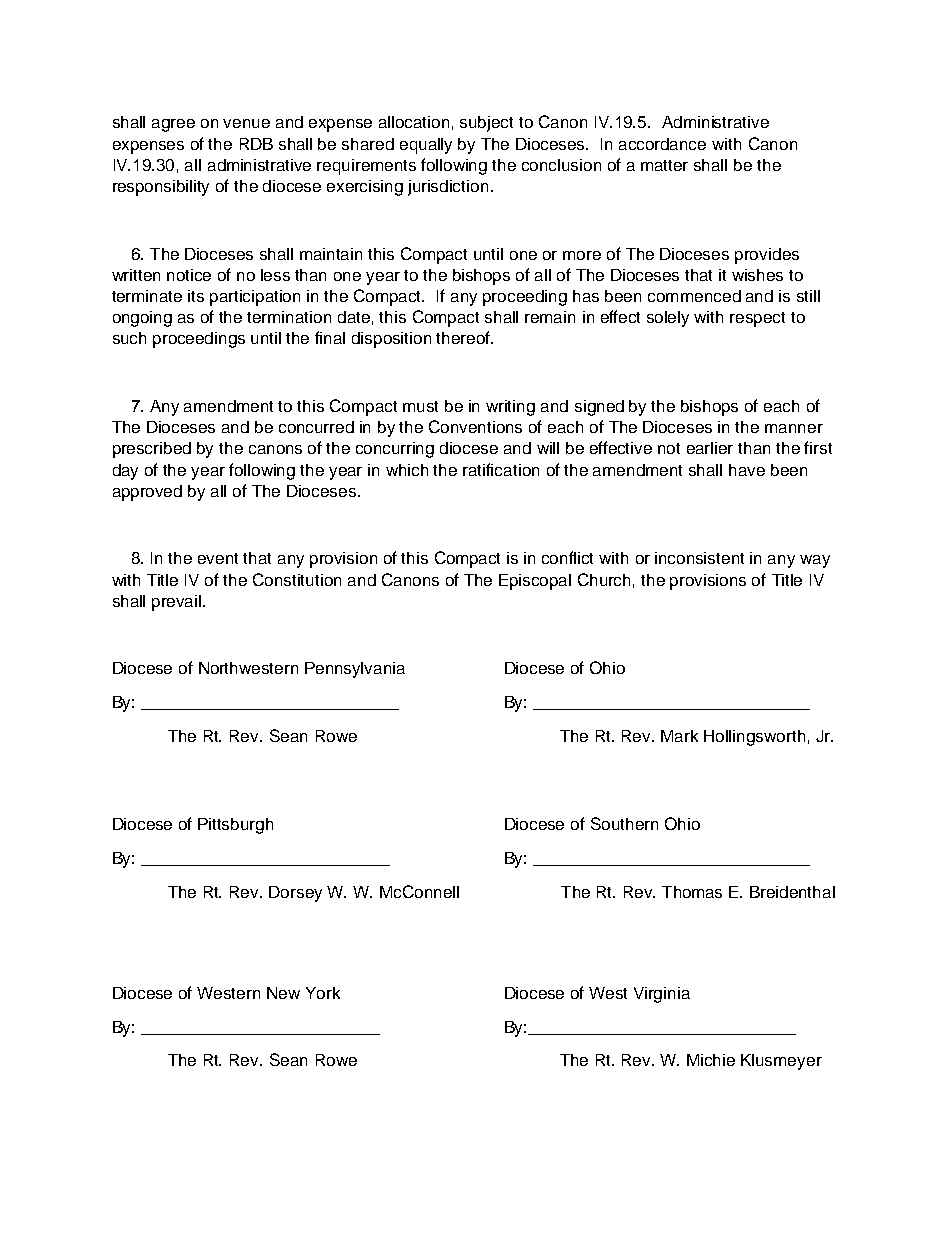 The height and width of the screenshot is (1233, 952). Describe the element at coordinates (256, 144) in the screenshot. I see `RDB` at that location.
